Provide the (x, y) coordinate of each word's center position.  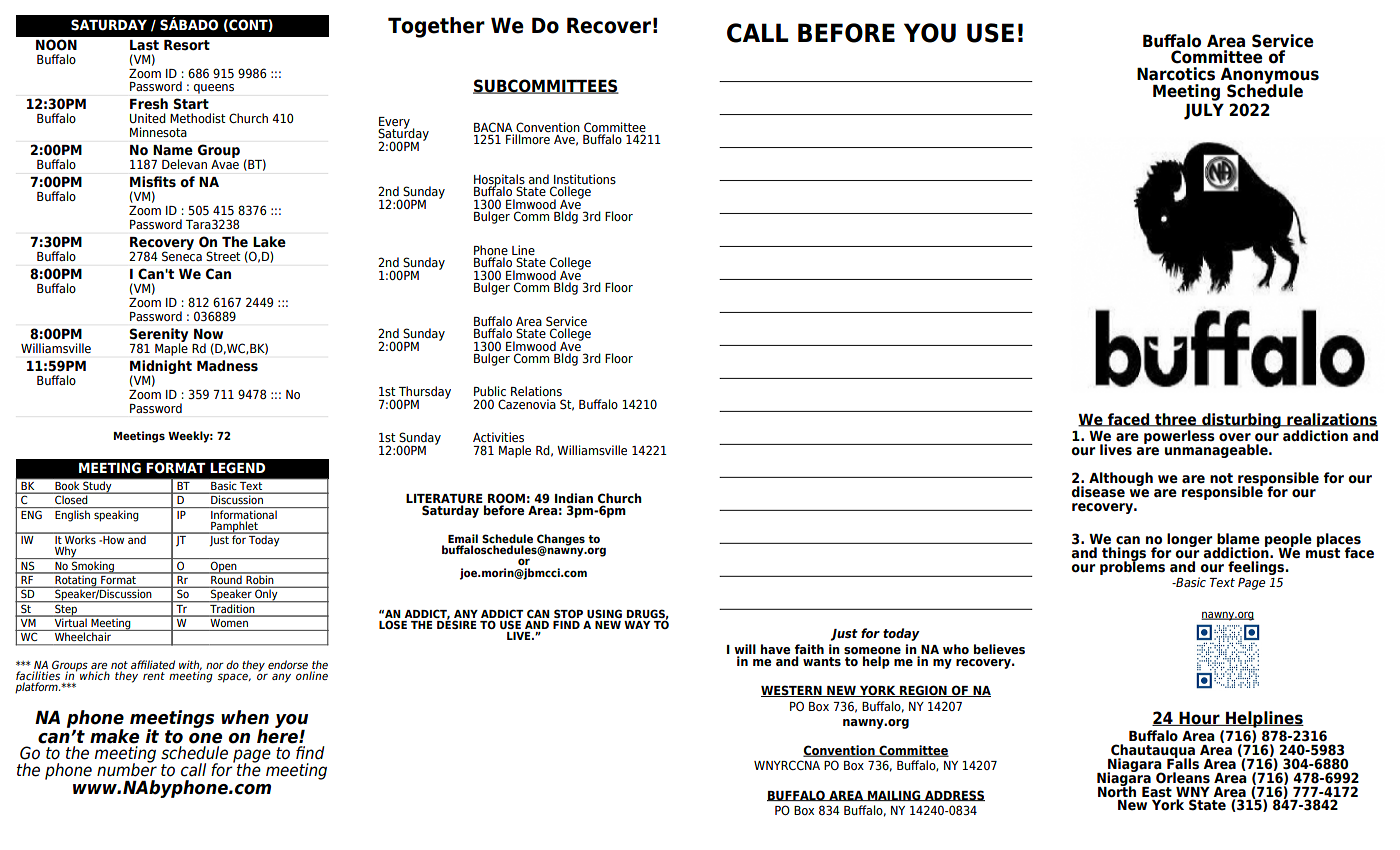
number (127, 769)
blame (1238, 539)
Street (223, 256)
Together (436, 27)
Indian (574, 498)
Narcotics (1176, 74)
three (1176, 420)
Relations (536, 391)
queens (214, 89)
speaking (116, 516)
